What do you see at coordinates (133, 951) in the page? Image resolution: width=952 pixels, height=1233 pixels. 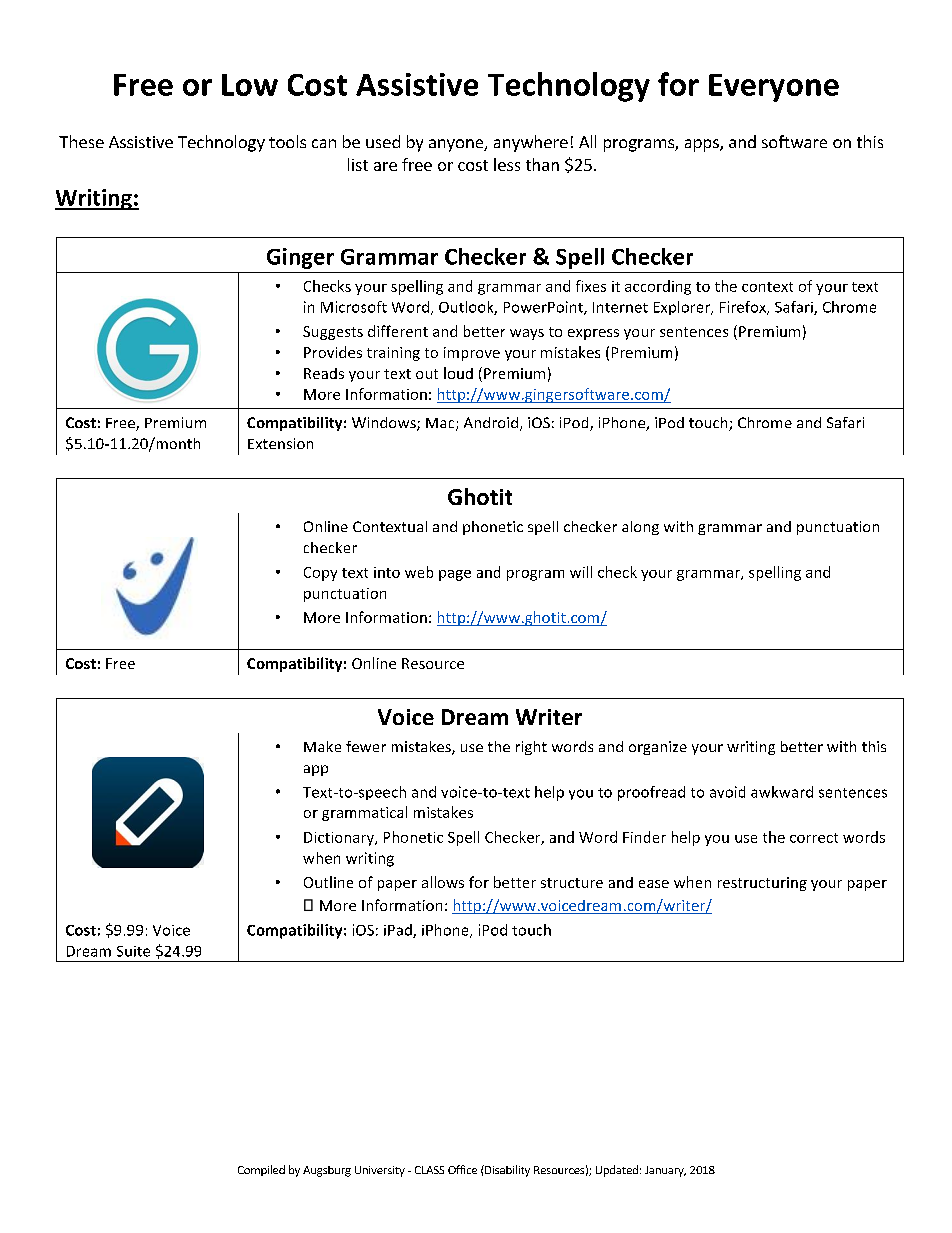 I see `Suite` at bounding box center [133, 951].
